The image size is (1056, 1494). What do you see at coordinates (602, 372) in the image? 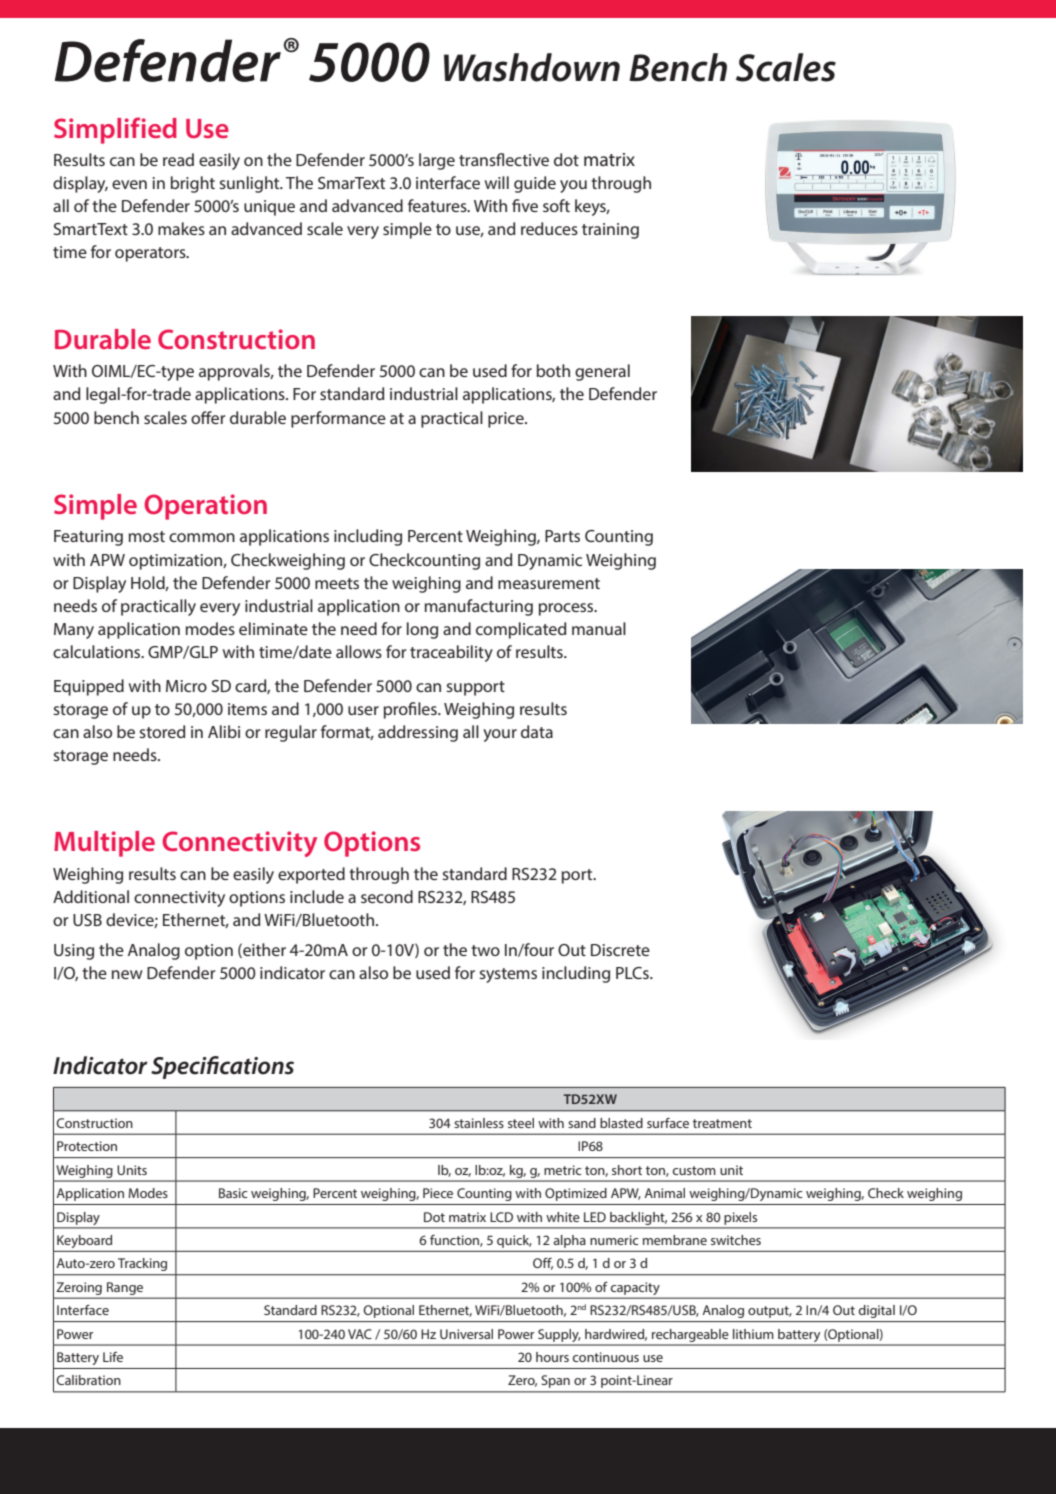
I see `general` at bounding box center [602, 372].
